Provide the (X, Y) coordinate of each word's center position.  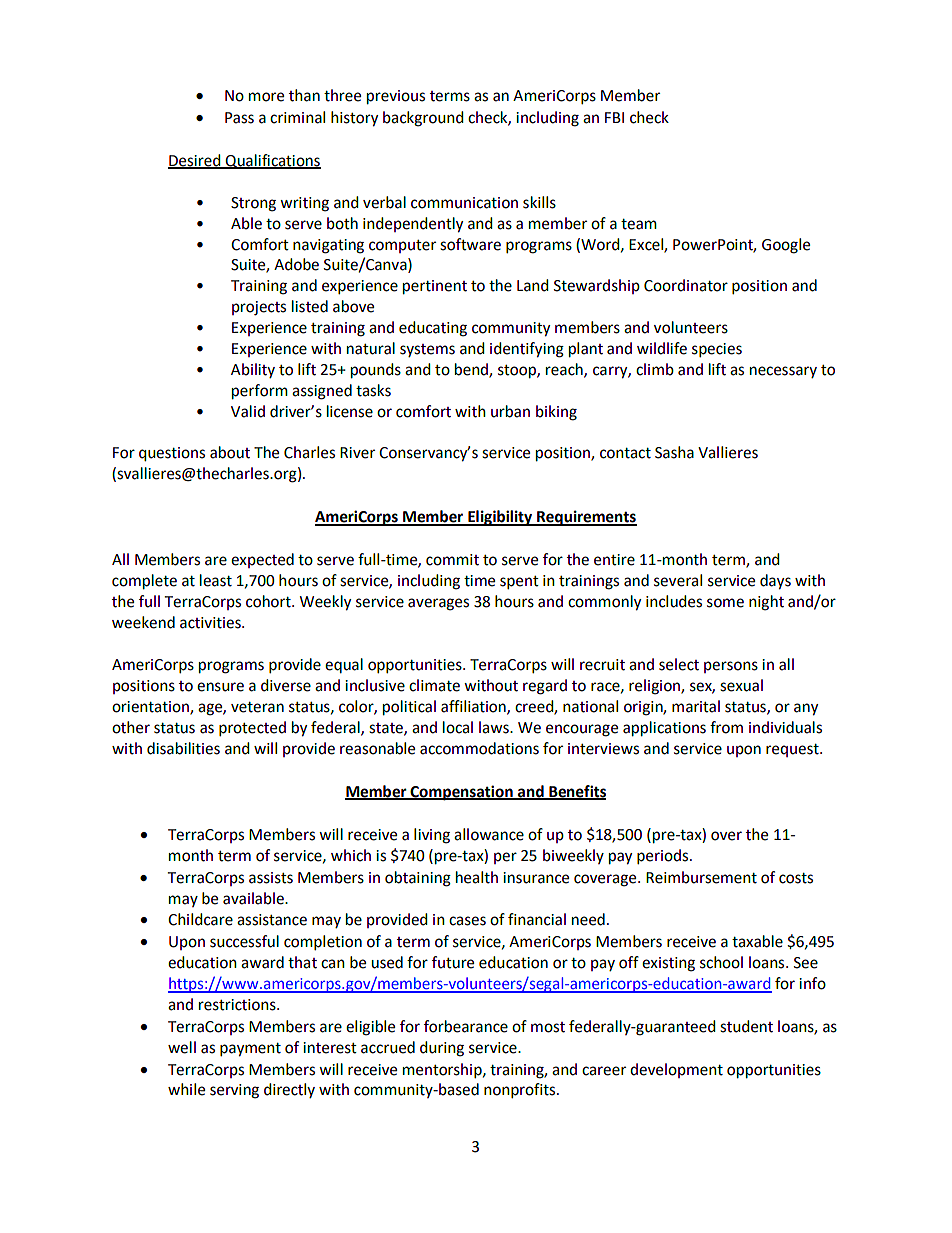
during (442, 1049)
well (182, 1047)
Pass (239, 118)
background (423, 119)
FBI (614, 117)
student (746, 1026)
